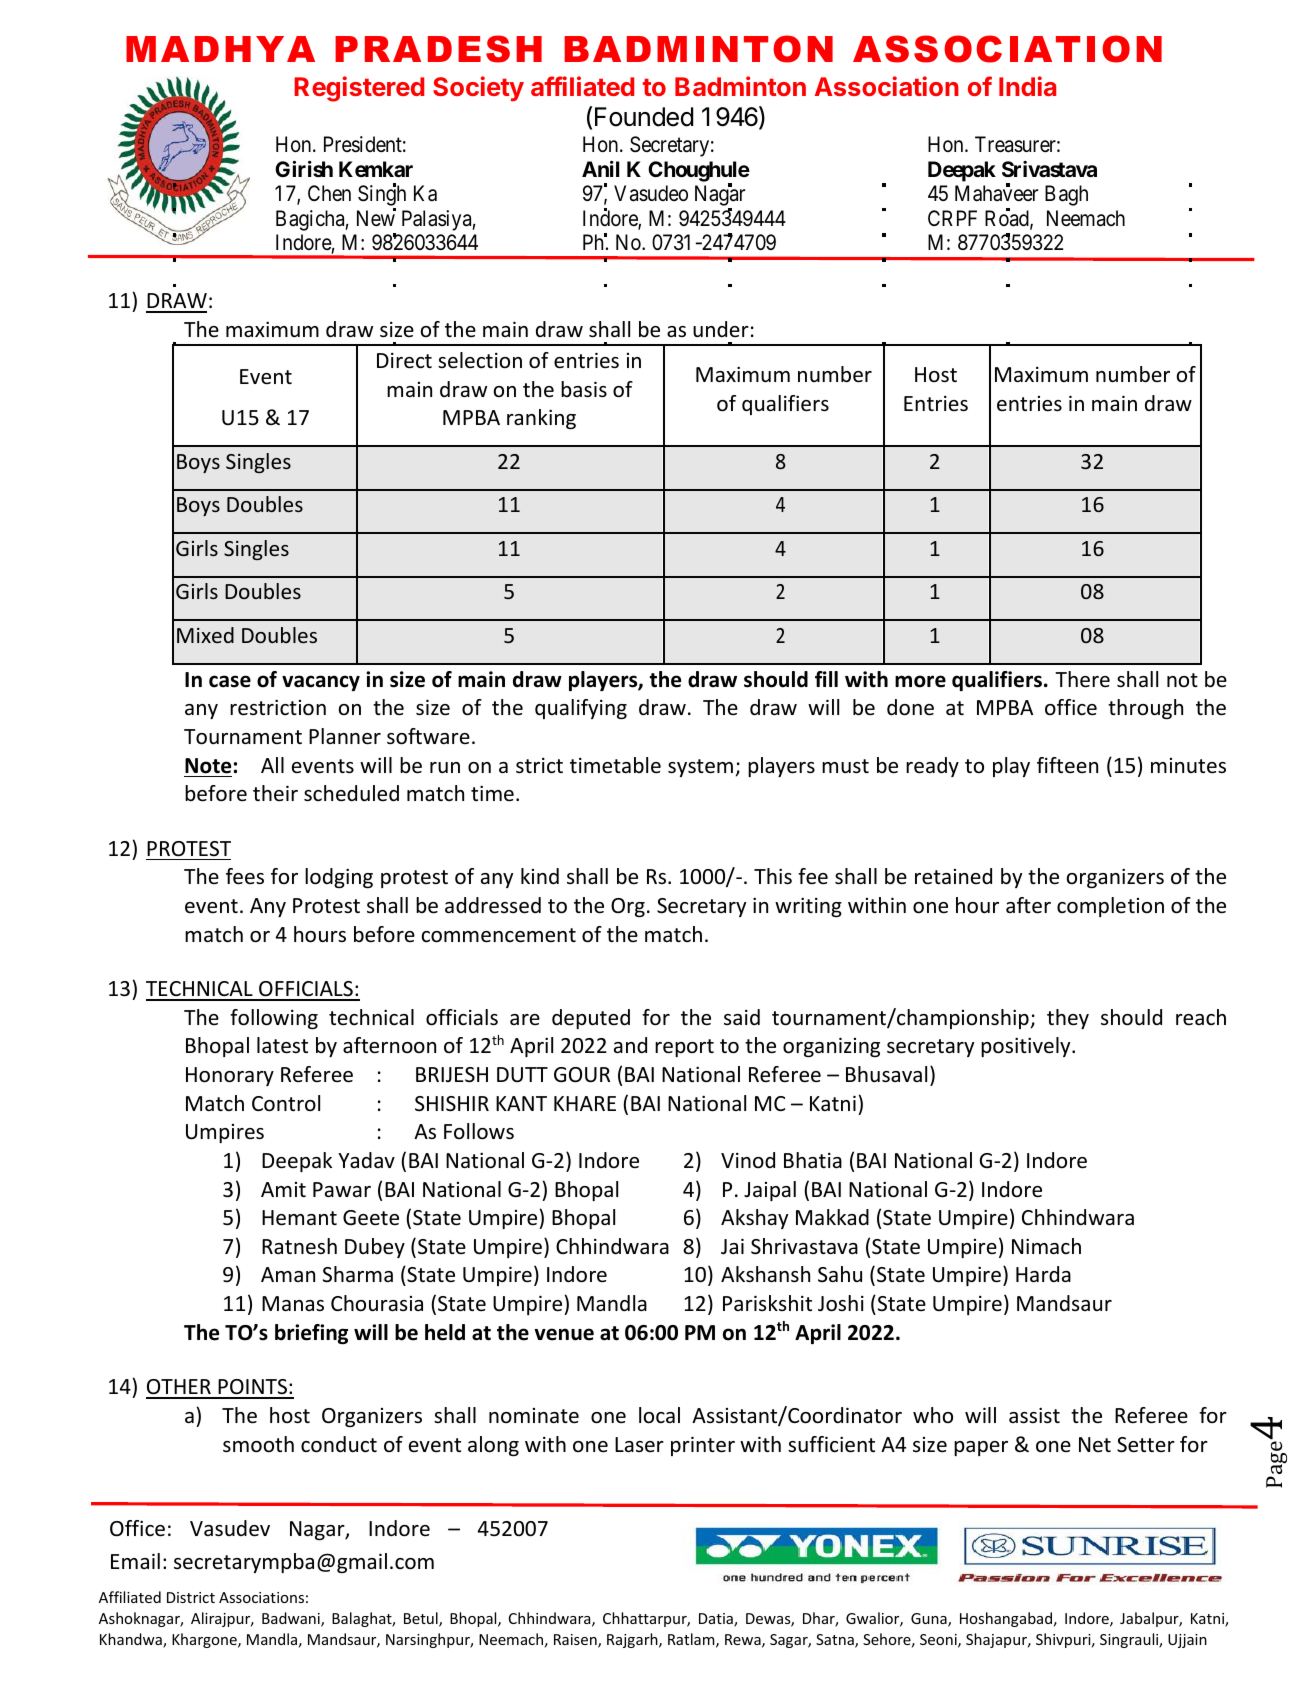 This image has height=1688, width=1304. I want to click on fifteen, so click(1067, 765).
